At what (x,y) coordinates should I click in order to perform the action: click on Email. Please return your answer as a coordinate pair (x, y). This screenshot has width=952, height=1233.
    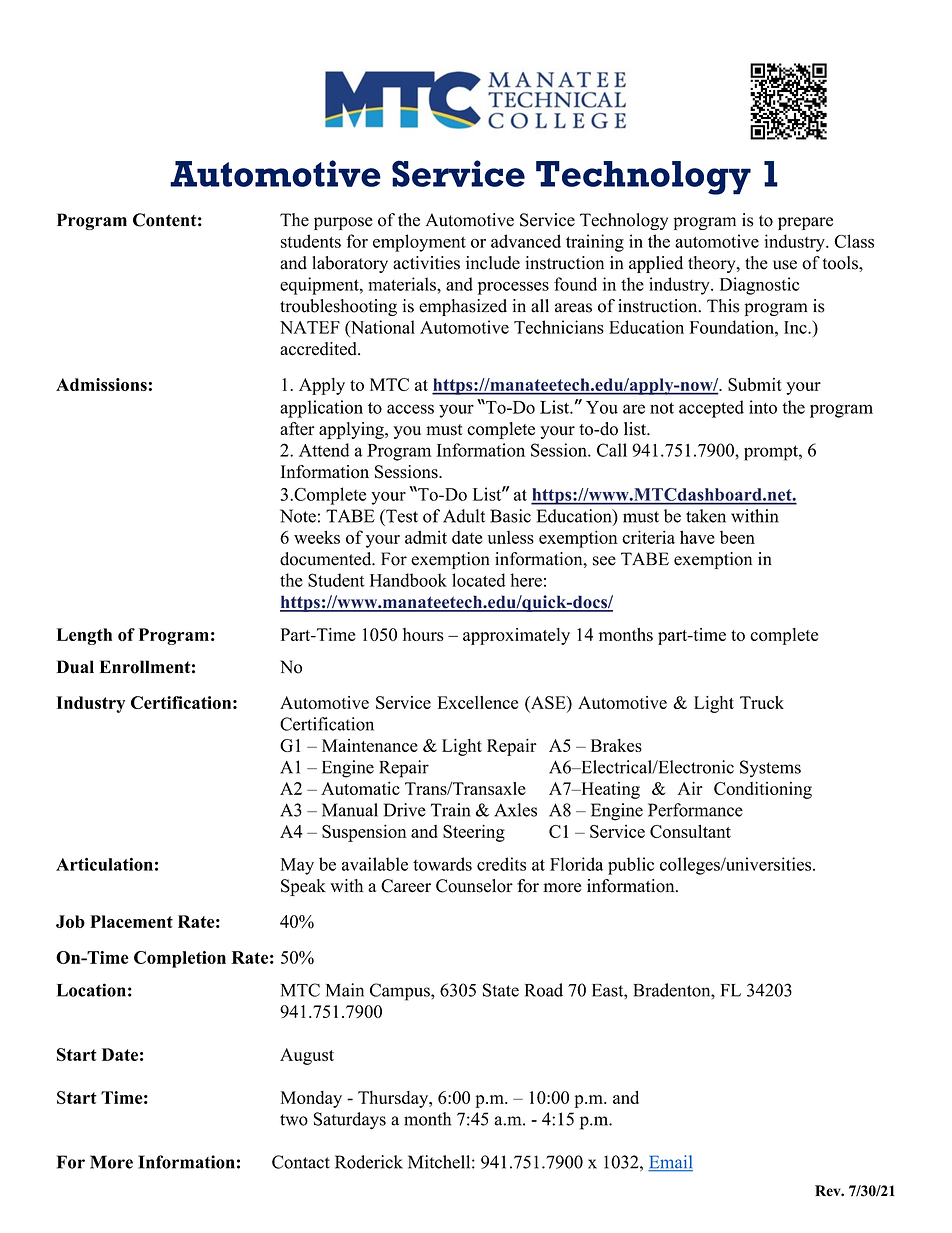
    Looking at the image, I should click on (670, 1163).
